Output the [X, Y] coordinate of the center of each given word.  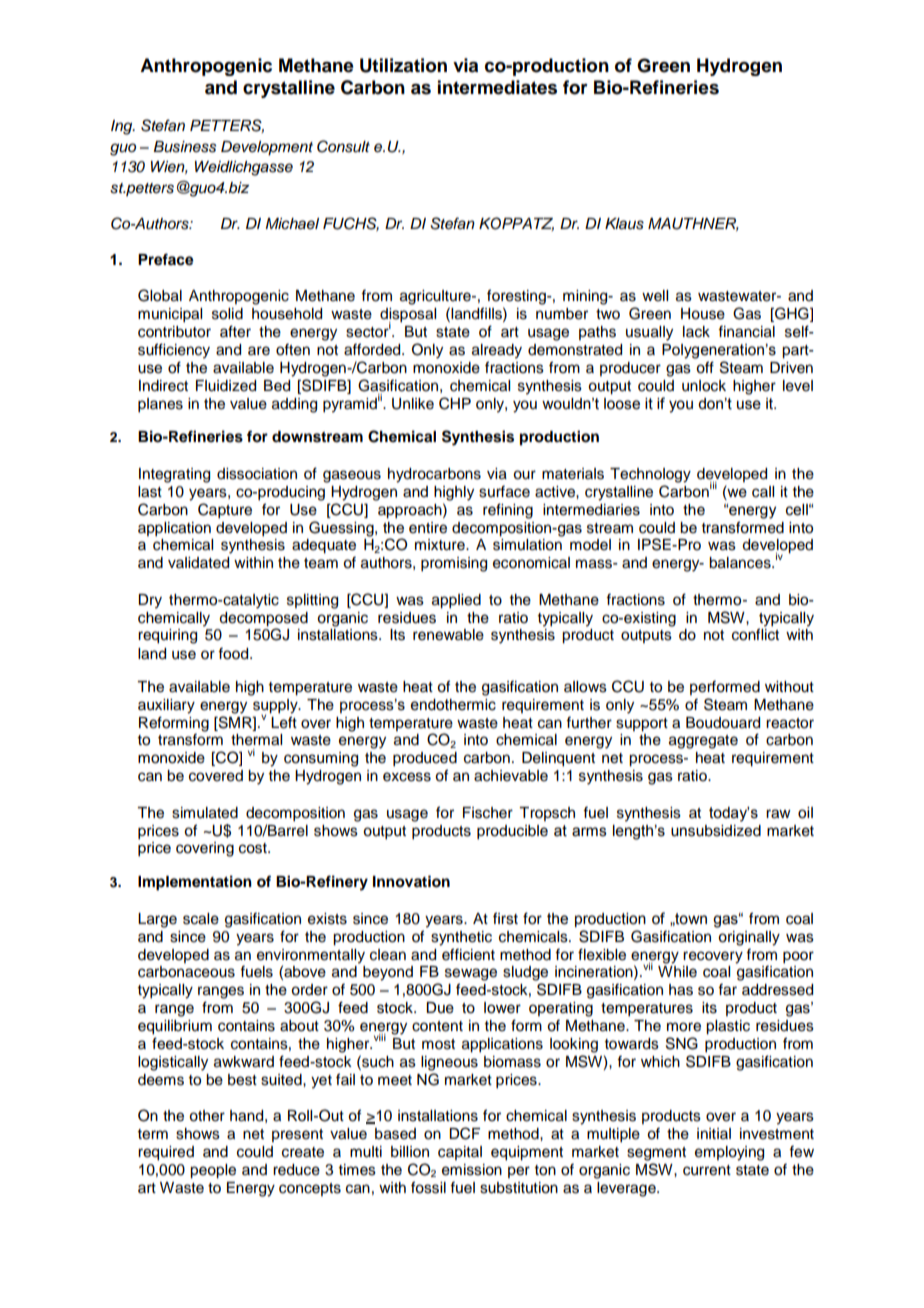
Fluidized [226, 386]
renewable [448, 635]
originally [749, 938]
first [505, 918]
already [497, 351]
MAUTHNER [693, 224]
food [234, 653]
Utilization [403, 65]
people [213, 1171]
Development [267, 148]
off [705, 367]
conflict [755, 634]
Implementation [195, 883]
